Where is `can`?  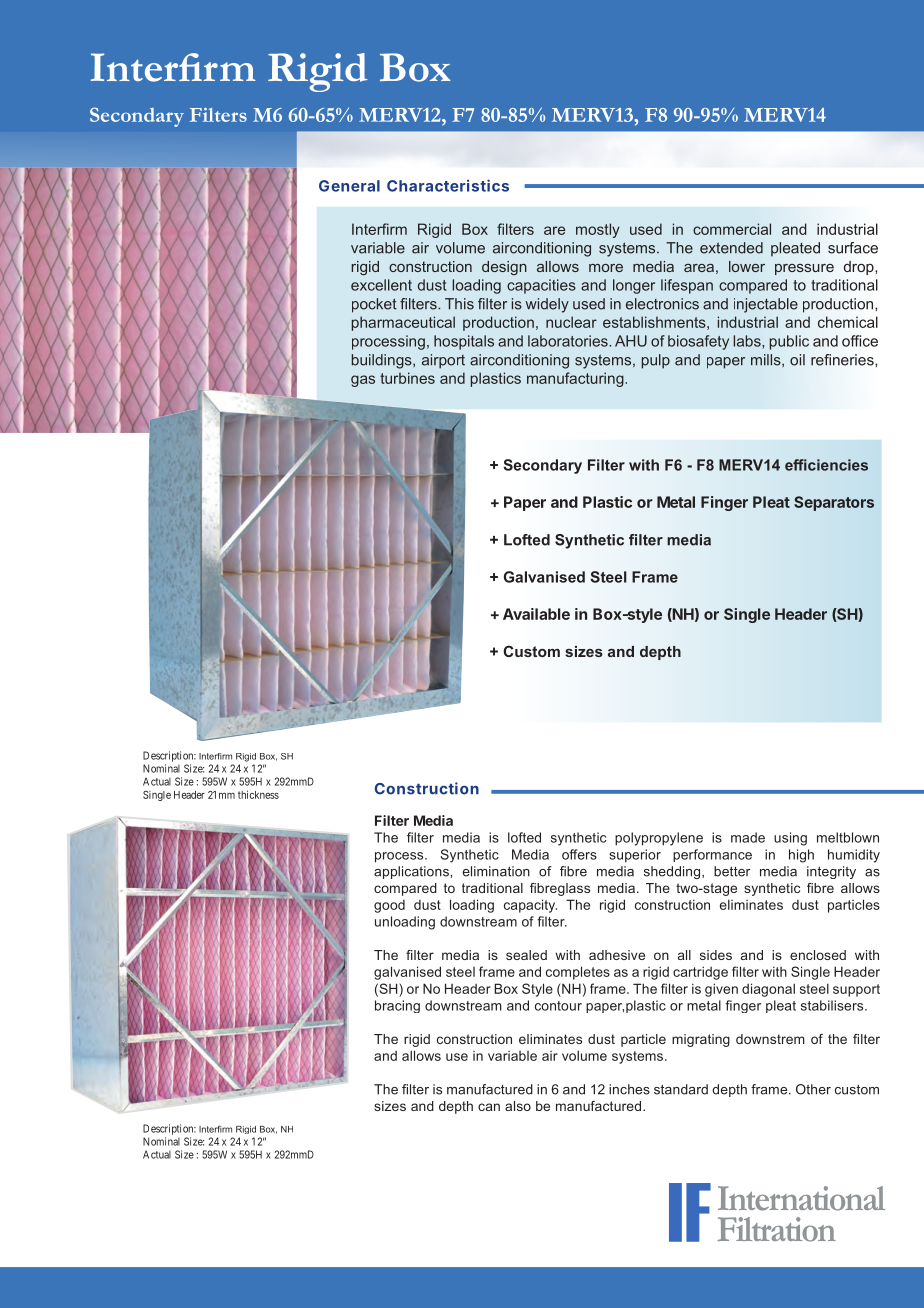 can is located at coordinates (489, 1107).
